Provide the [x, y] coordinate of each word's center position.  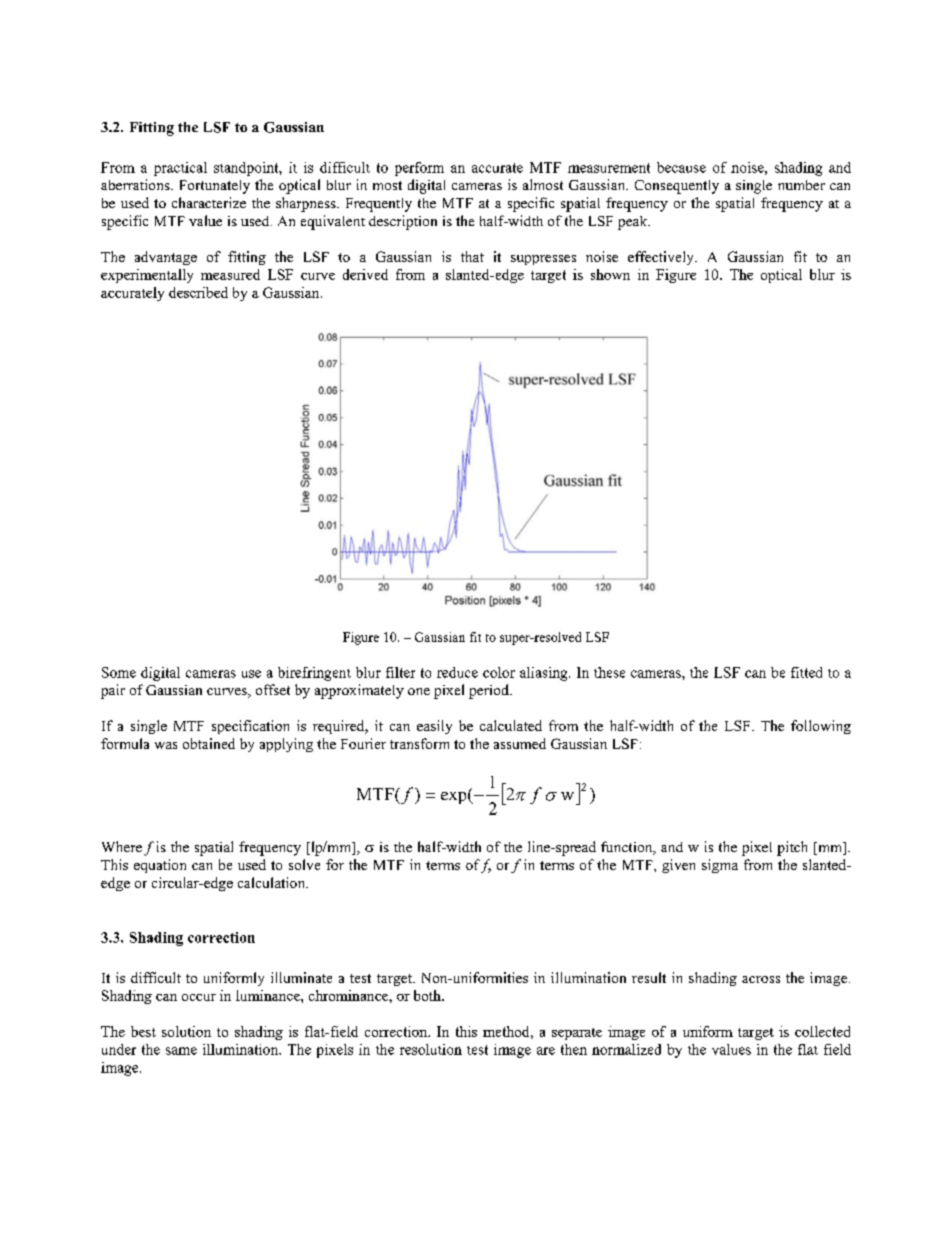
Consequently [677, 187]
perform [419, 169]
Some [119, 672]
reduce [457, 672]
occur [199, 997]
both [428, 995]
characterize [209, 202]
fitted [806, 672]
